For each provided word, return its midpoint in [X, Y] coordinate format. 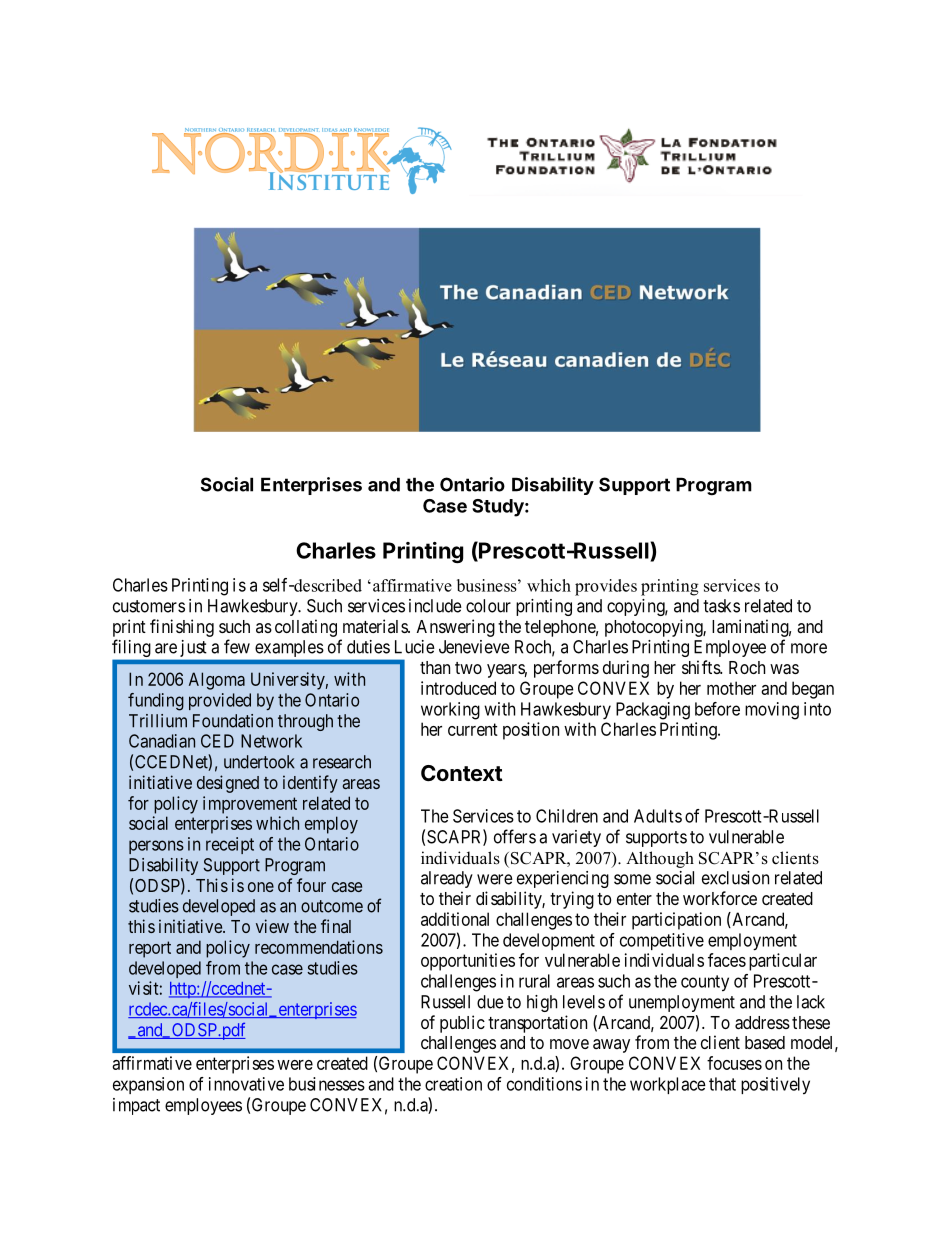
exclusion [735, 878]
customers [149, 606]
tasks [721, 606]
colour [488, 606]
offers [515, 836]
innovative [246, 1084]
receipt [230, 845]
